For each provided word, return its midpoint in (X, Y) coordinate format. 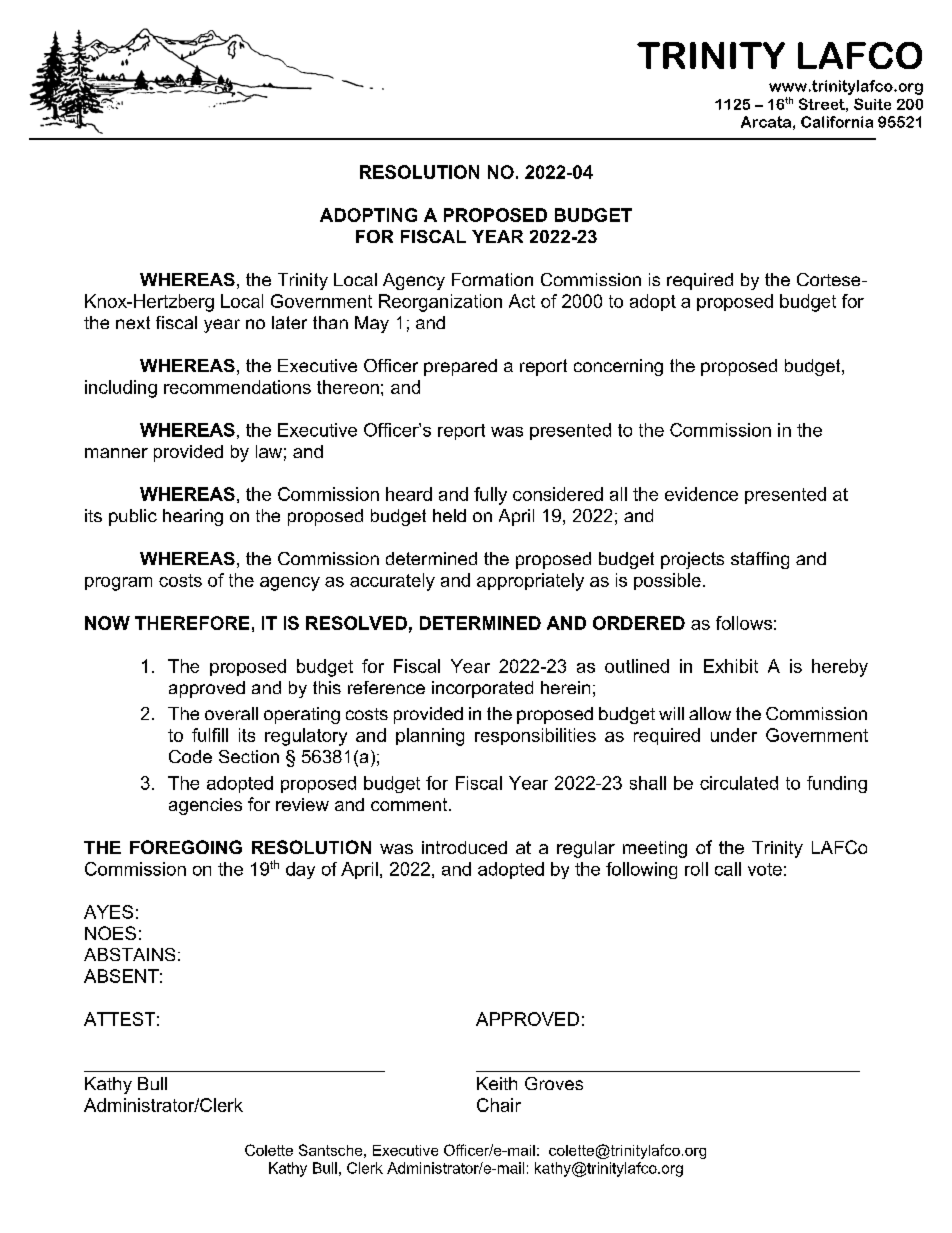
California (837, 122)
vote (765, 869)
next (133, 322)
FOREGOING (186, 847)
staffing (760, 560)
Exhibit (731, 666)
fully (490, 496)
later (289, 322)
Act (522, 301)
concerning (618, 367)
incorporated (482, 689)
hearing (193, 517)
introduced (464, 847)
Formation (492, 279)
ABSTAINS (129, 954)
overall (231, 713)
